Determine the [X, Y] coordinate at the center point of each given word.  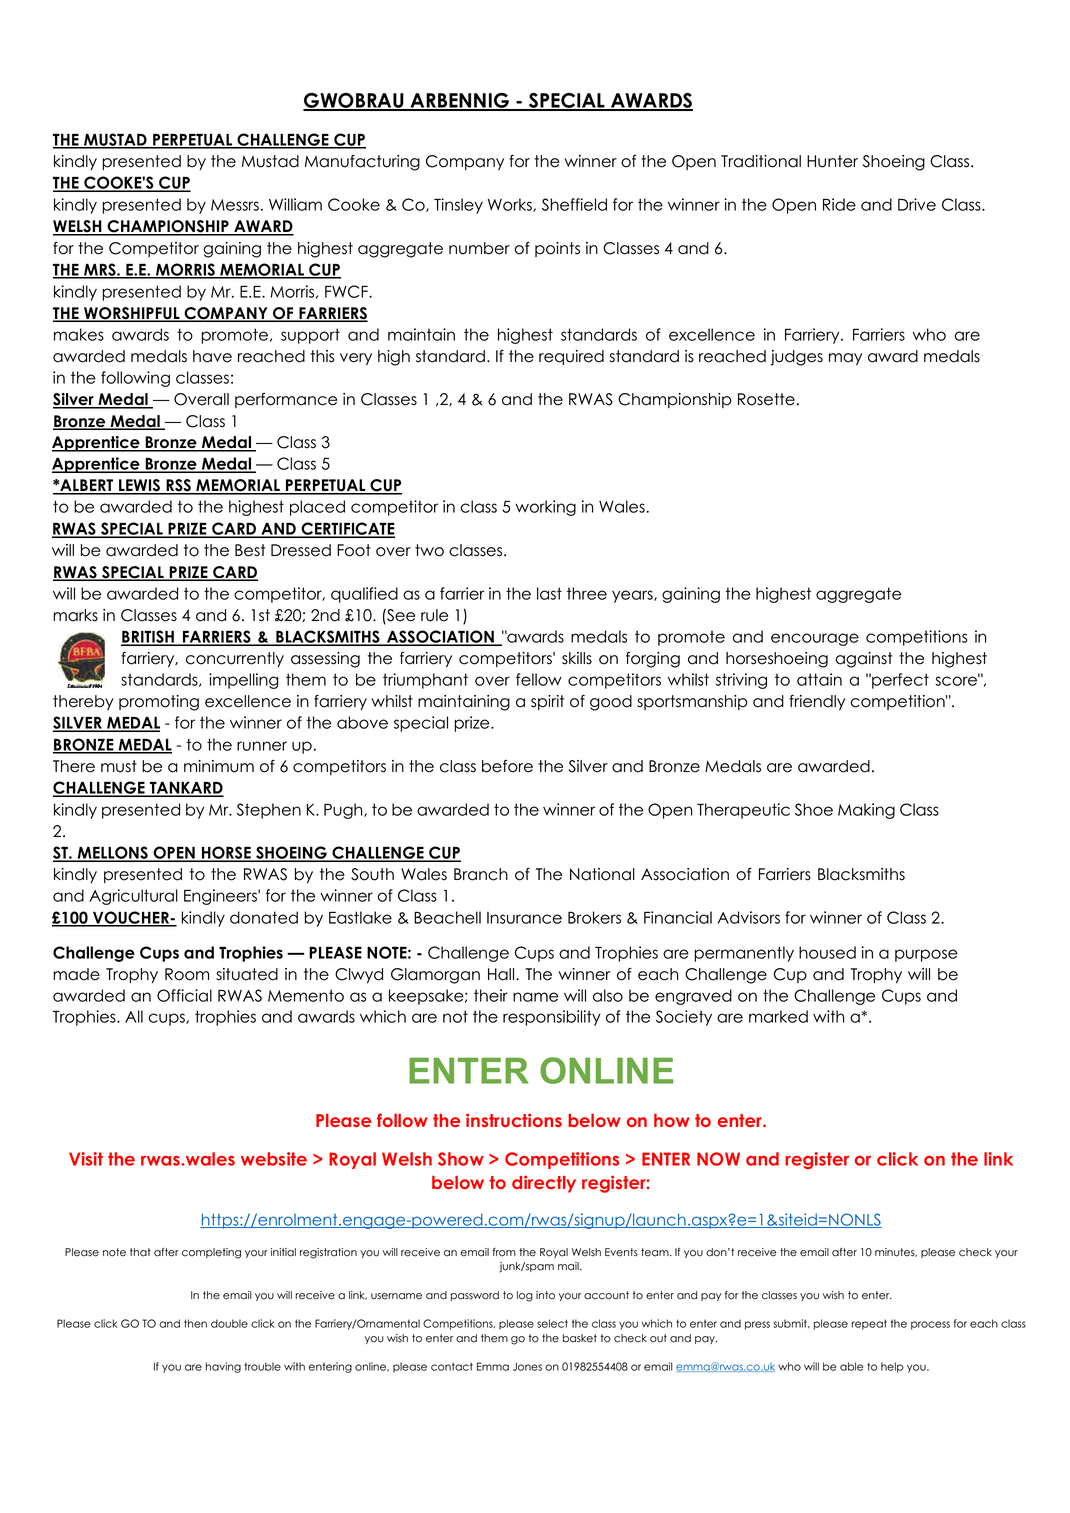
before [507, 766]
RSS [178, 486]
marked [778, 1016]
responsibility [552, 1018]
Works [511, 205]
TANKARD [186, 789]
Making [866, 811]
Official [184, 995]
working [545, 508]
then [195, 1323]
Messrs [235, 205]
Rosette [766, 399]
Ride [839, 204]
